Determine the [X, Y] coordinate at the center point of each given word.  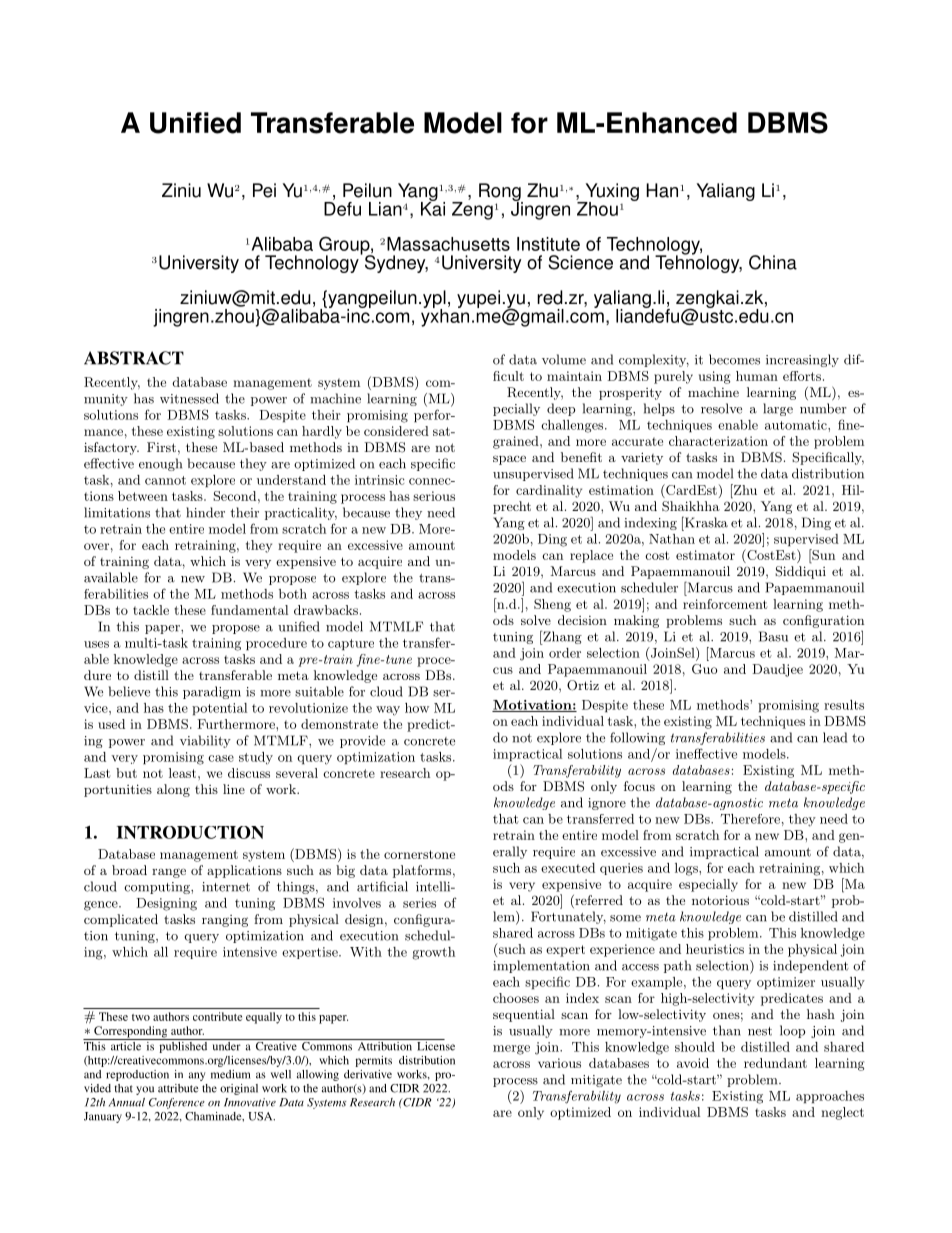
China [773, 262]
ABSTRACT [134, 358]
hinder [205, 512]
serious [434, 496]
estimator [705, 555]
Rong [501, 193]
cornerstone [419, 854]
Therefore [750, 819]
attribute [178, 1088]
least [184, 773]
